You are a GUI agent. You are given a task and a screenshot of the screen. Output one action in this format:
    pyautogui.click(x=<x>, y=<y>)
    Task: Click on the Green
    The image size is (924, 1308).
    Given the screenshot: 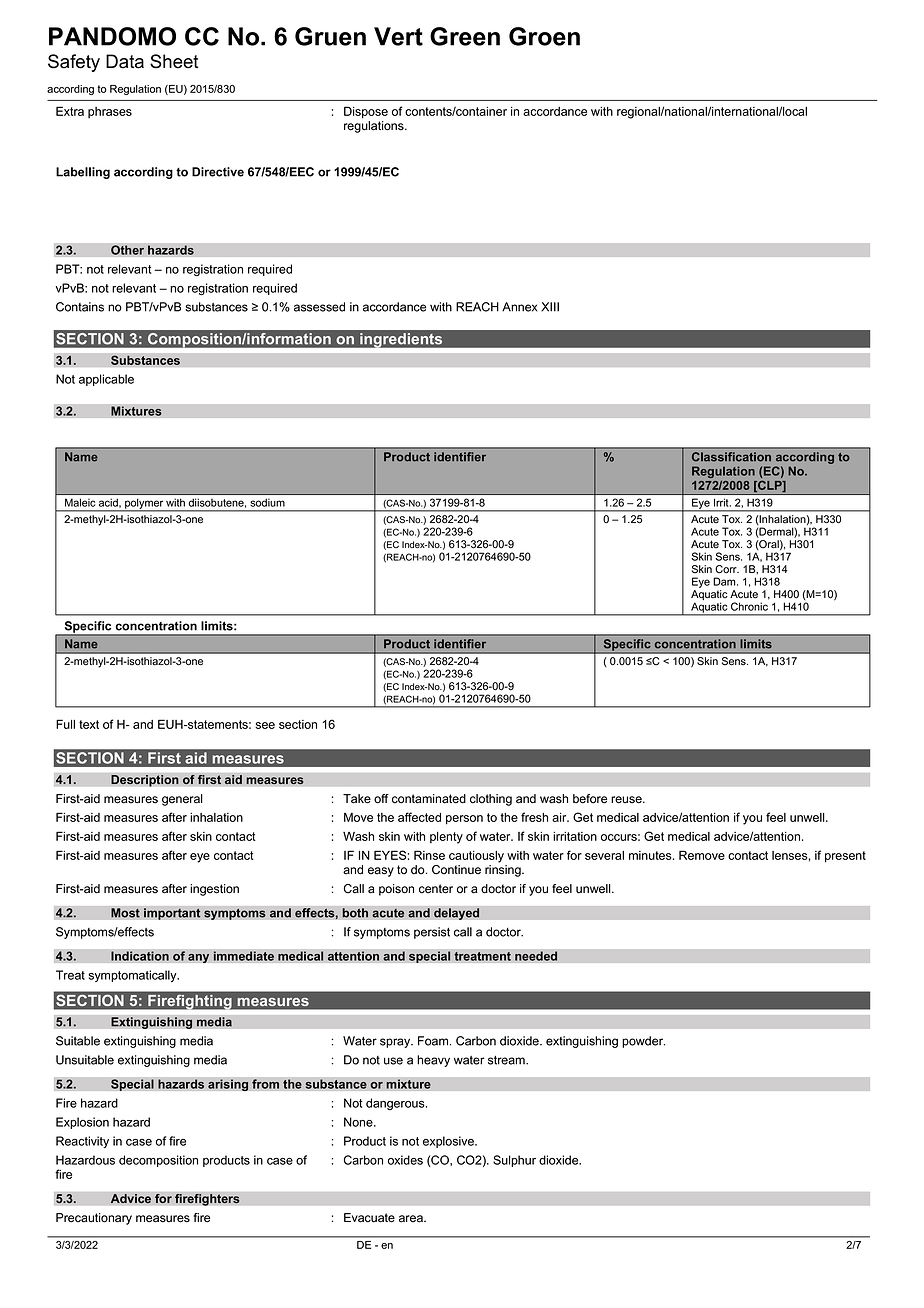 What is the action you would take?
    pyautogui.click(x=465, y=36)
